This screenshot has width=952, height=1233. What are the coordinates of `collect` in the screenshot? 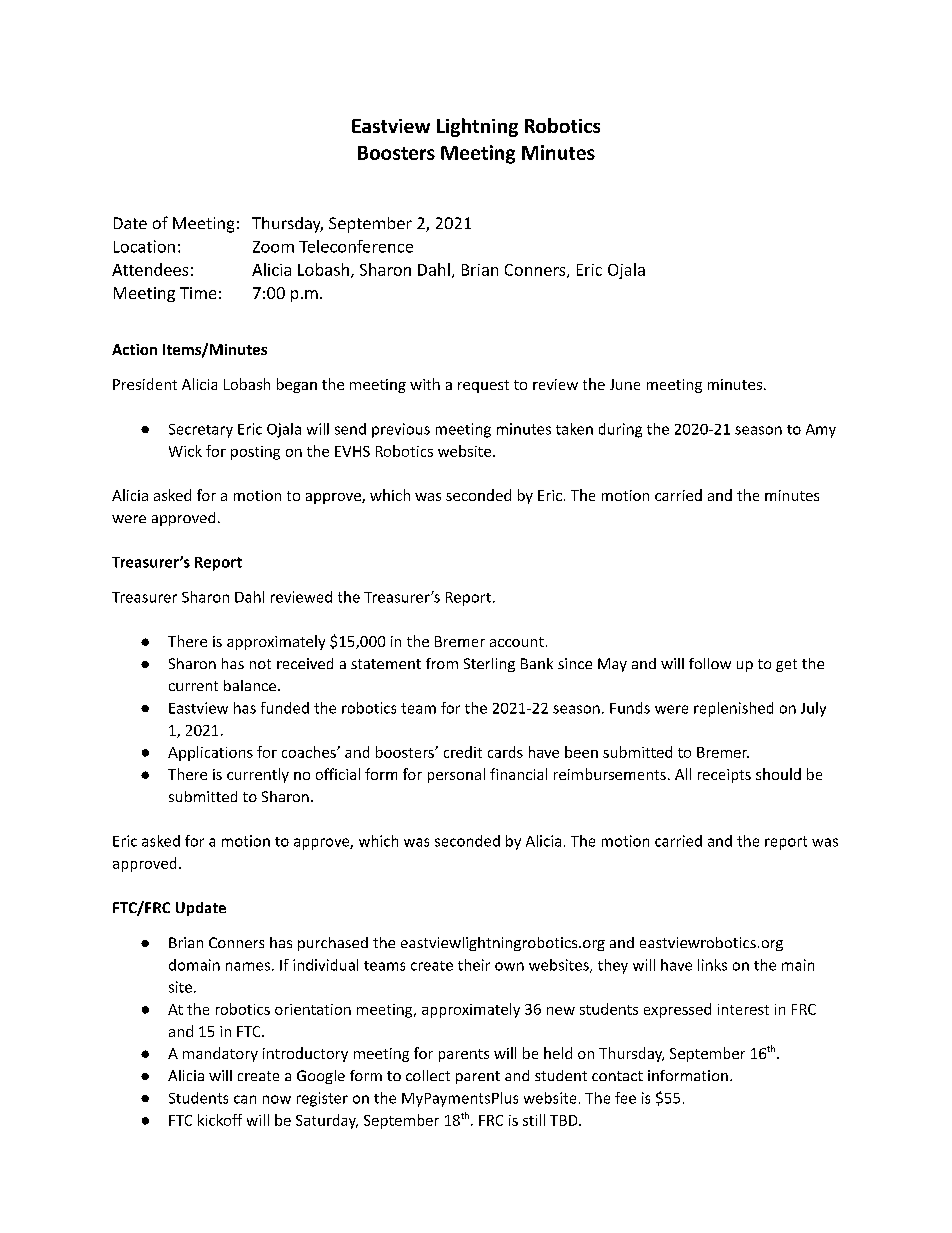 It's located at (428, 1075).
